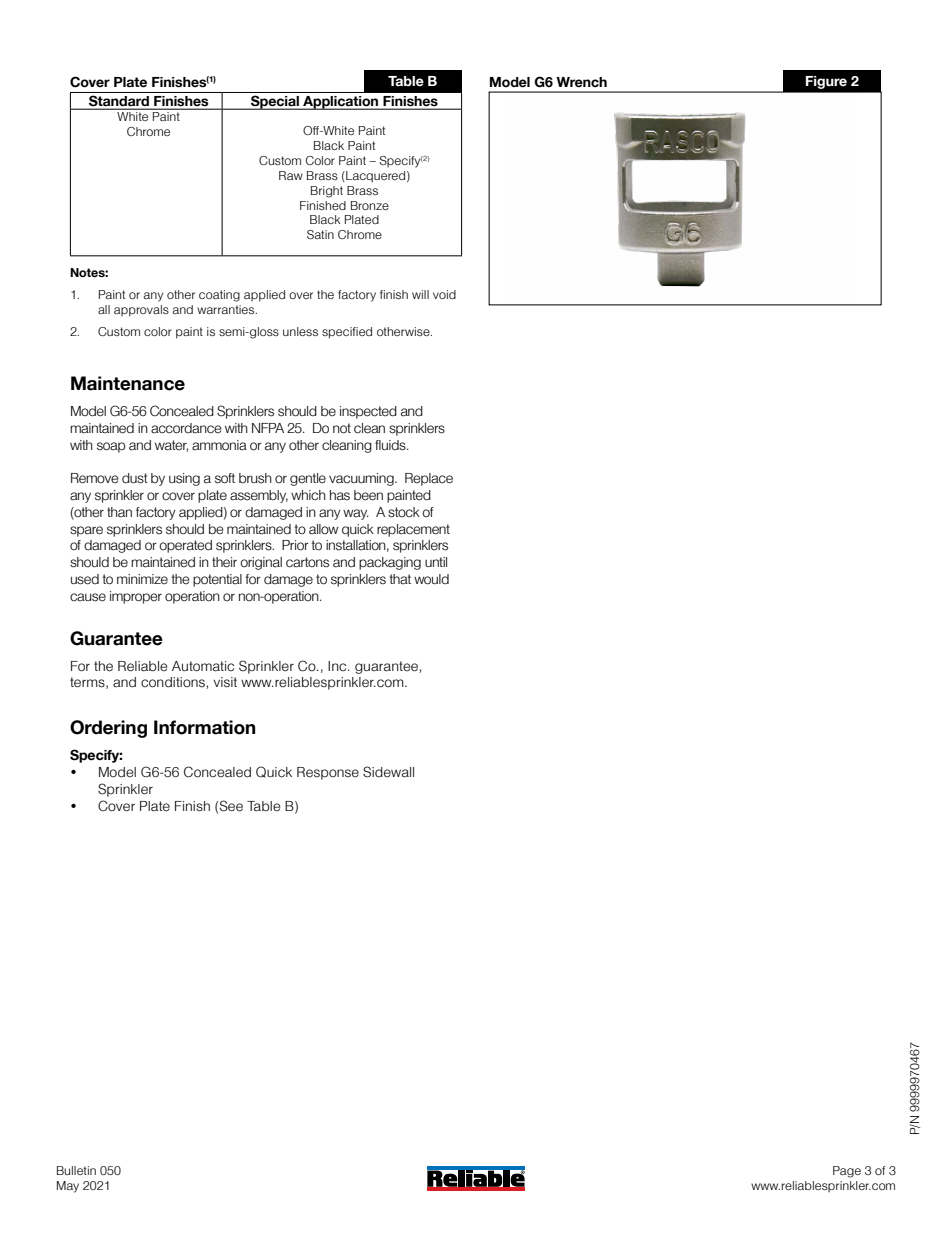  What do you see at coordinates (368, 412) in the document?
I see `inspected` at bounding box center [368, 412].
